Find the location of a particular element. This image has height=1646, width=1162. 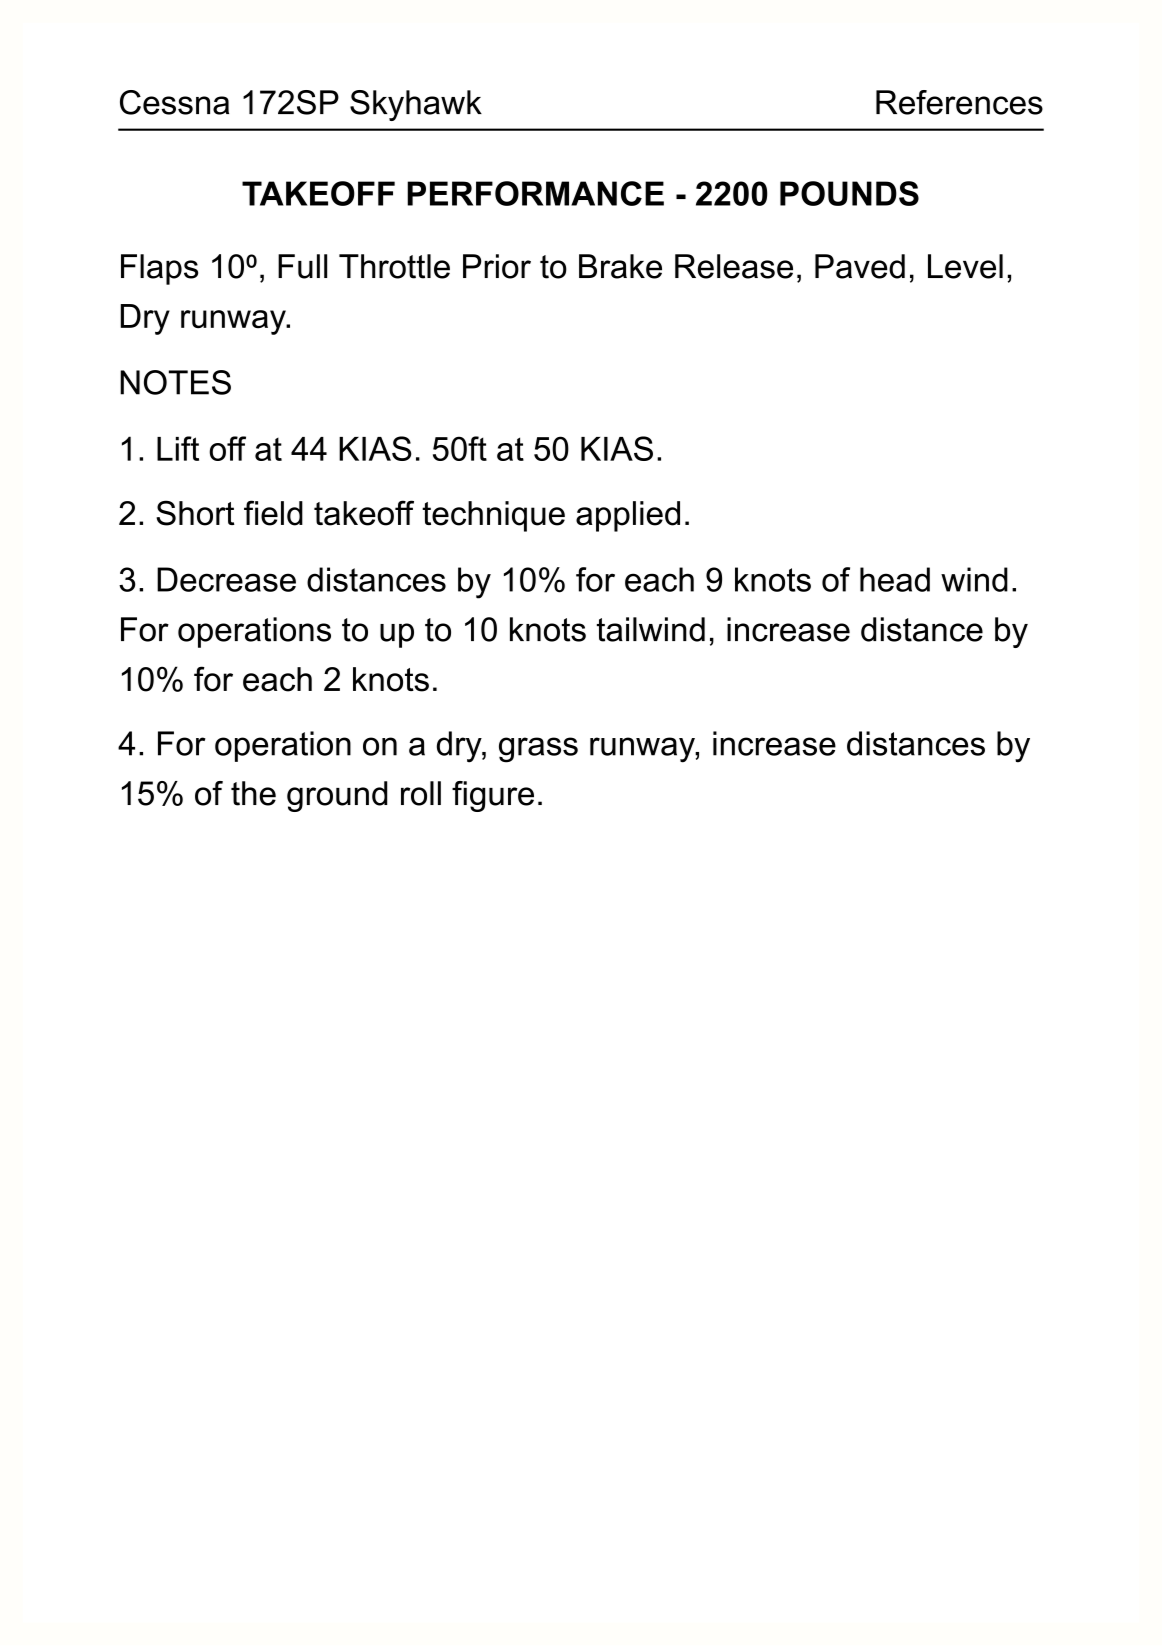

Skyhawk is located at coordinates (416, 105).
